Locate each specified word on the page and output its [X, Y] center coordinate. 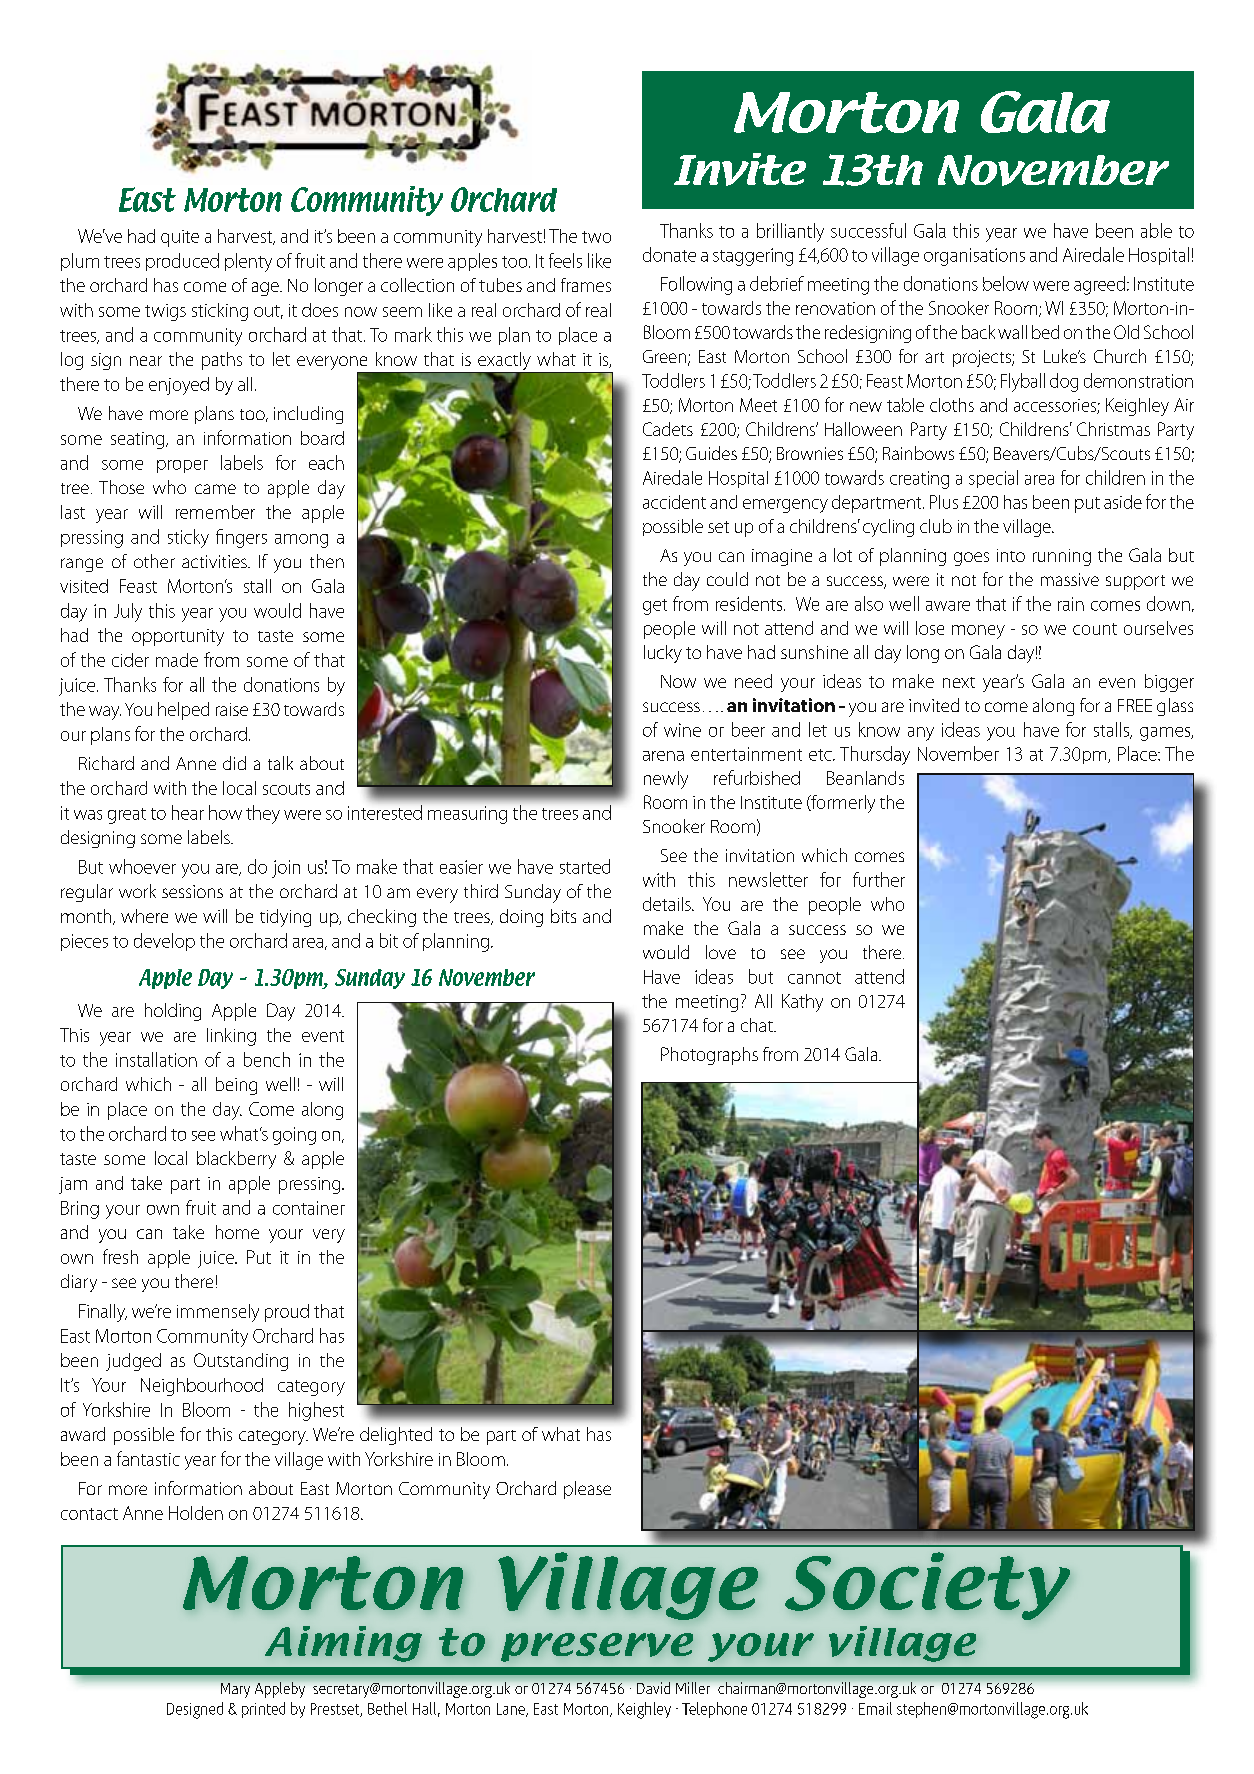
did [234, 763]
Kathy [802, 1003]
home [237, 1232]
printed [263, 1710]
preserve [597, 1647]
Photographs [709, 1056]
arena [663, 756]
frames [586, 285]
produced [182, 262]
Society [927, 1586]
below [1006, 283]
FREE [1135, 705]
